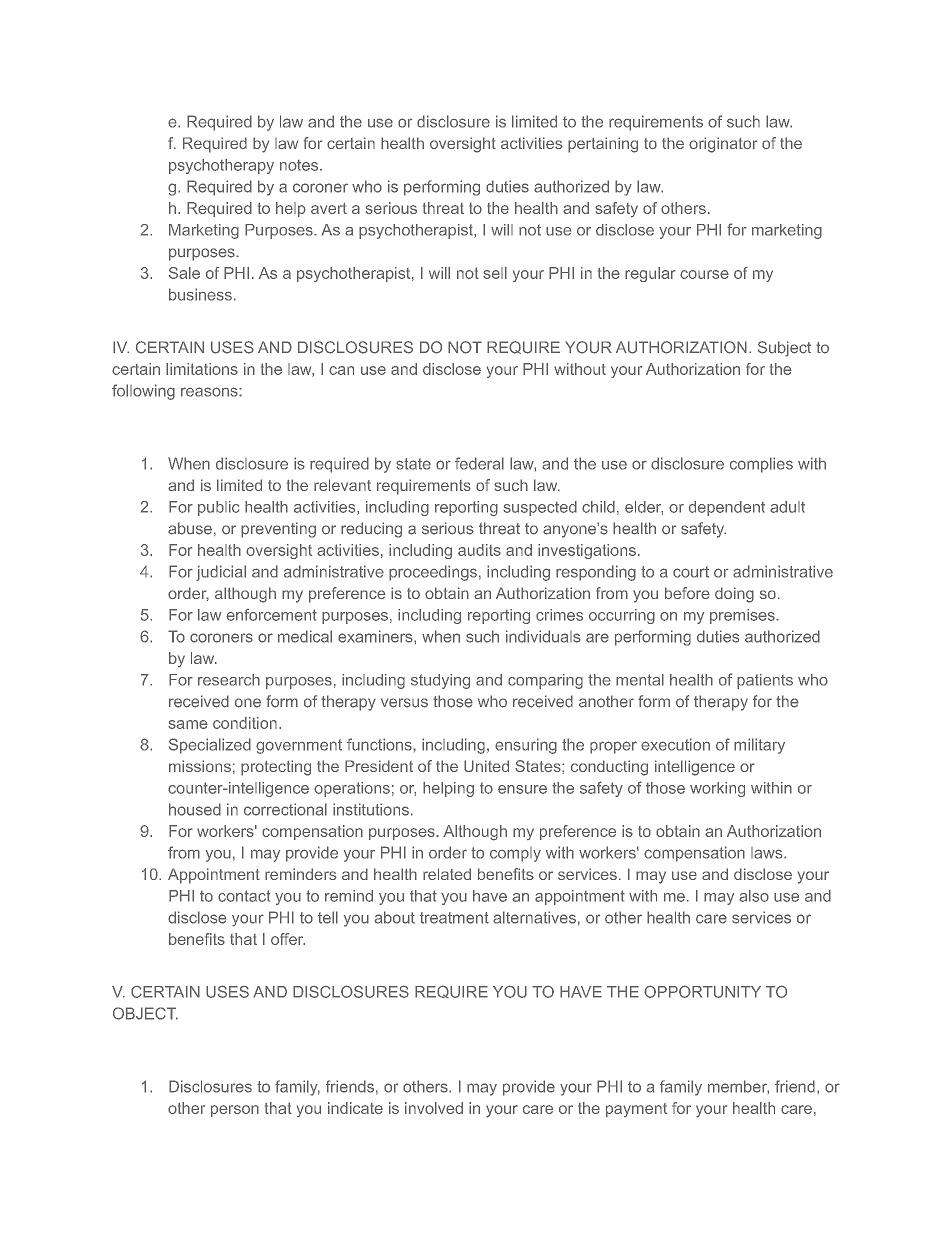 The height and width of the page is (1233, 952). I want to click on enforcement, so click(271, 615).
